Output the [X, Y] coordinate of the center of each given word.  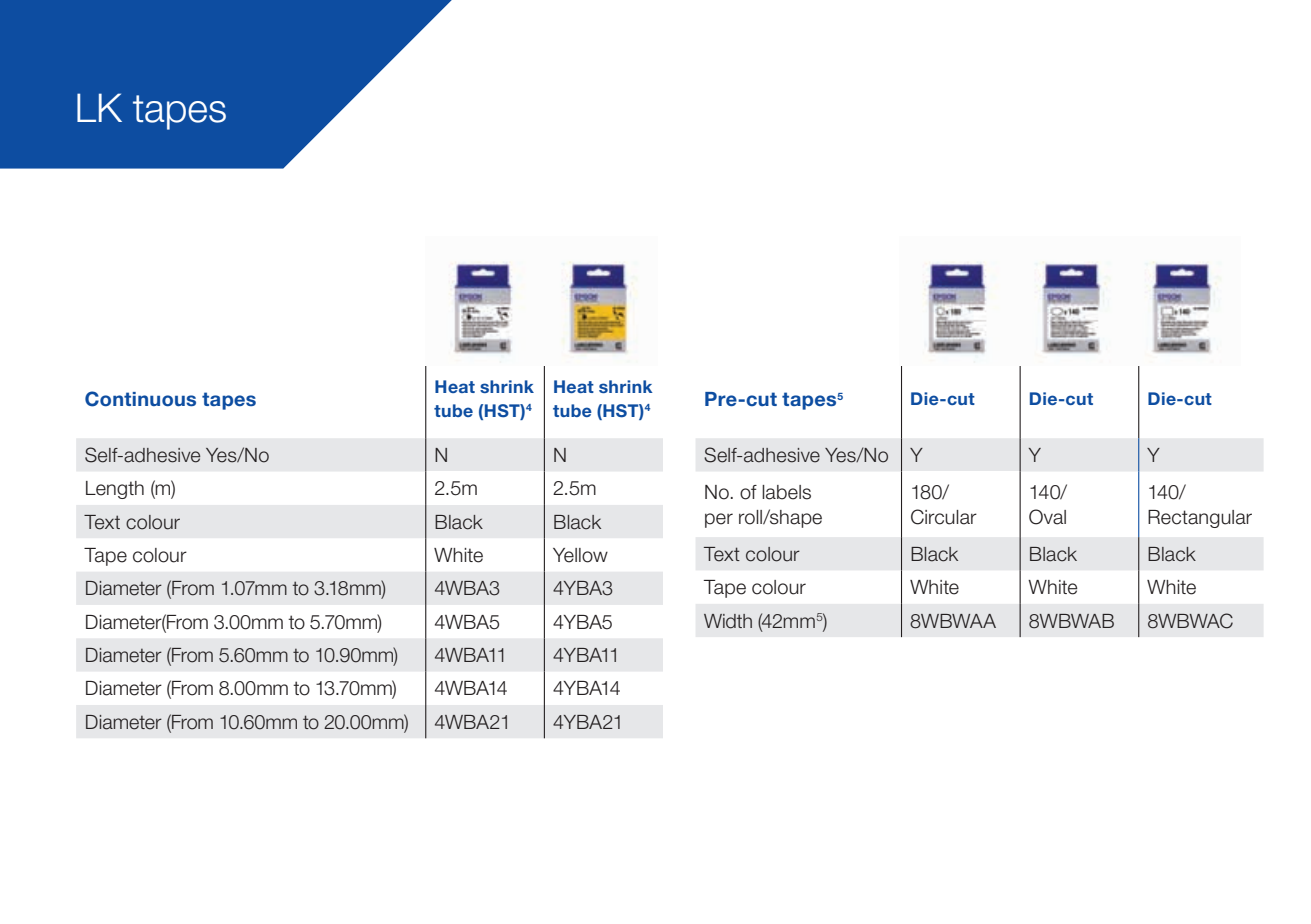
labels [786, 492]
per [719, 520]
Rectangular [1200, 519]
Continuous [140, 399]
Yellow [580, 555]
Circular [944, 517]
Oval [1047, 517]
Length [115, 490]
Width [728, 621]
